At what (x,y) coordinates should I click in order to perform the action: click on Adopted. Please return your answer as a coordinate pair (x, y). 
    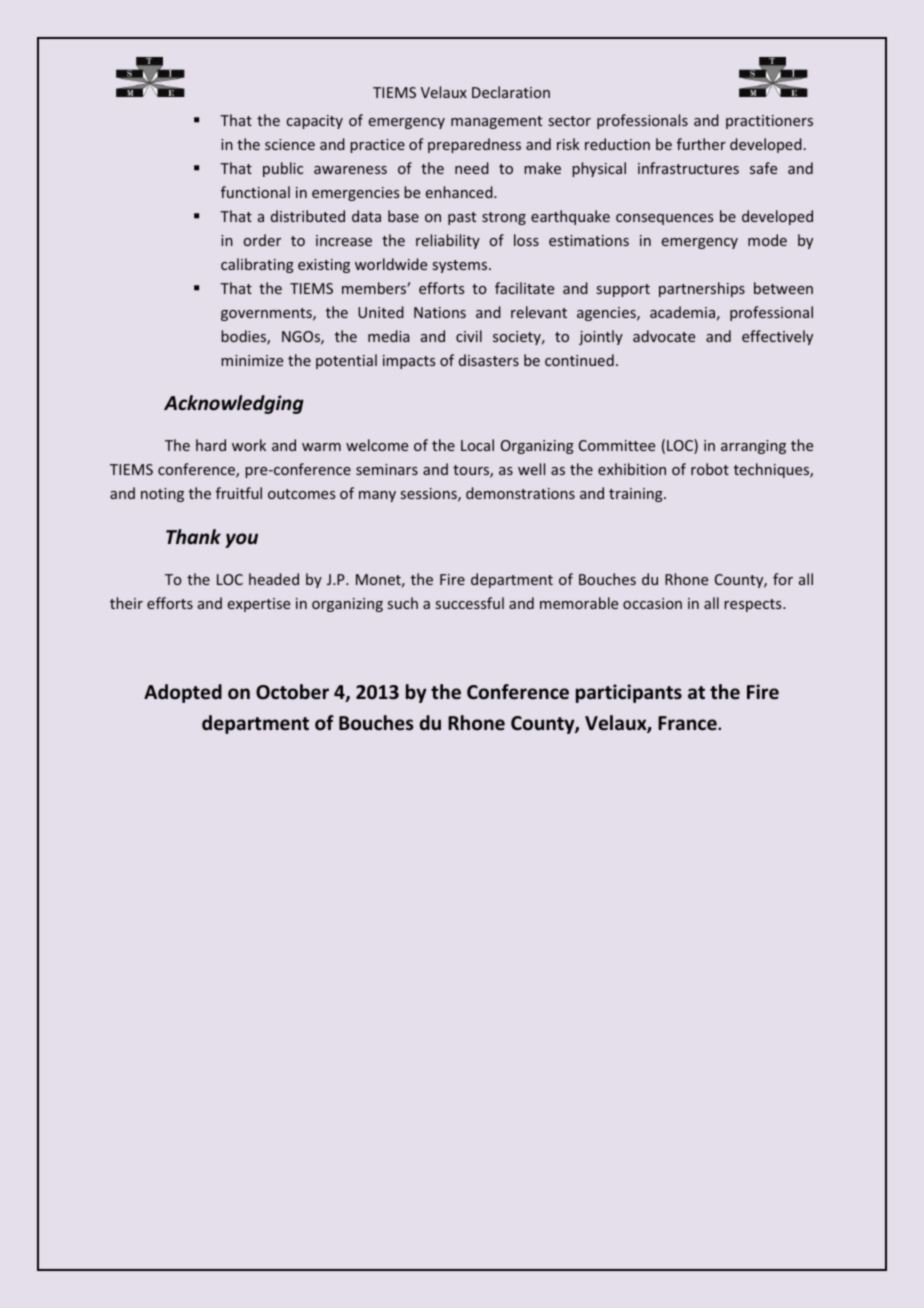
    Looking at the image, I should click on (183, 693).
